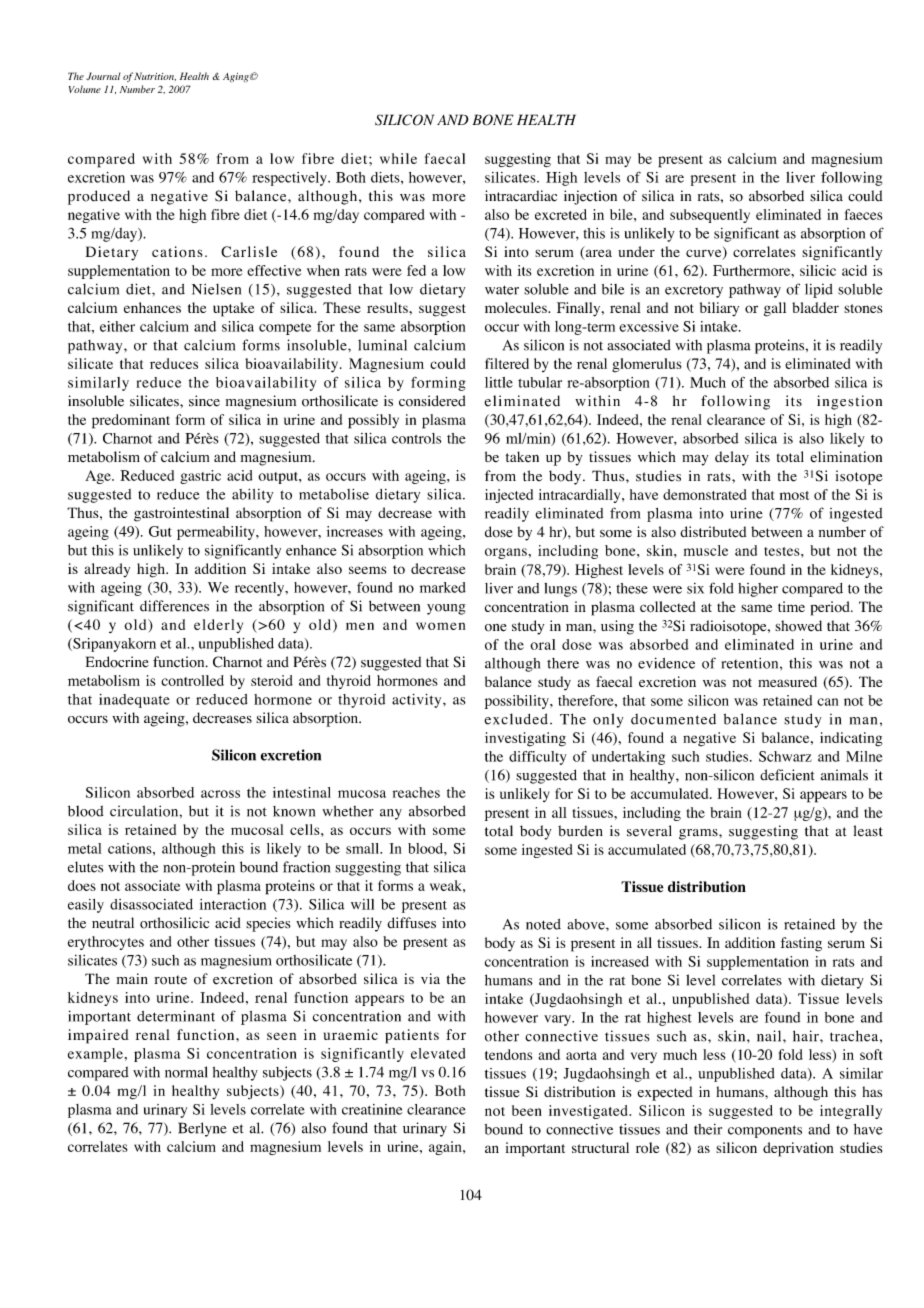 Image resolution: width=924 pixels, height=1308 pixels. I want to click on Journal, so click(103, 76).
